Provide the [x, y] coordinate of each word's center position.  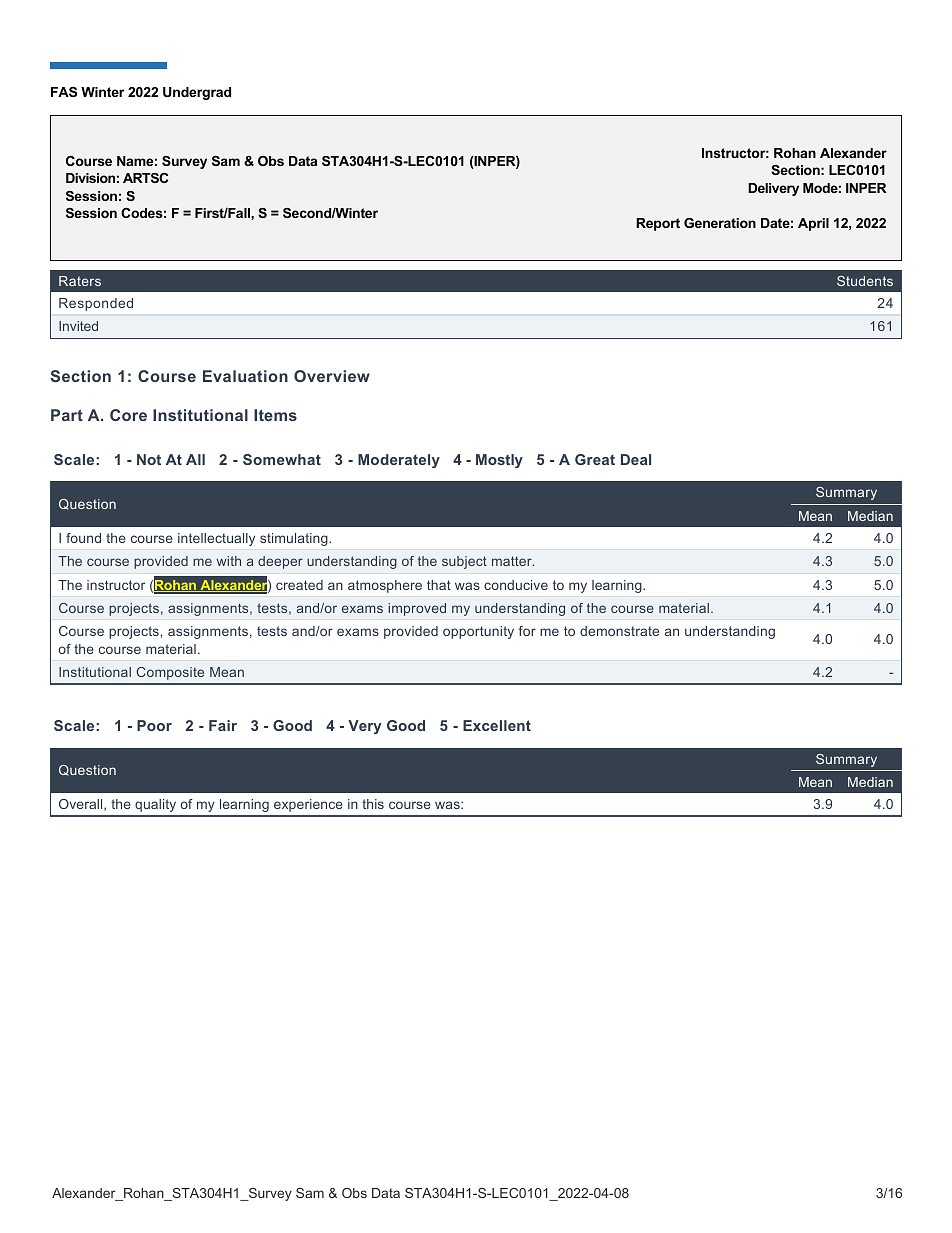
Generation [720, 223]
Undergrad [197, 93]
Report [658, 224]
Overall [82, 805]
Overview [332, 376]
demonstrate [619, 631]
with [229, 561]
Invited [78, 326]
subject [464, 562]
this [373, 804]
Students [865, 281]
